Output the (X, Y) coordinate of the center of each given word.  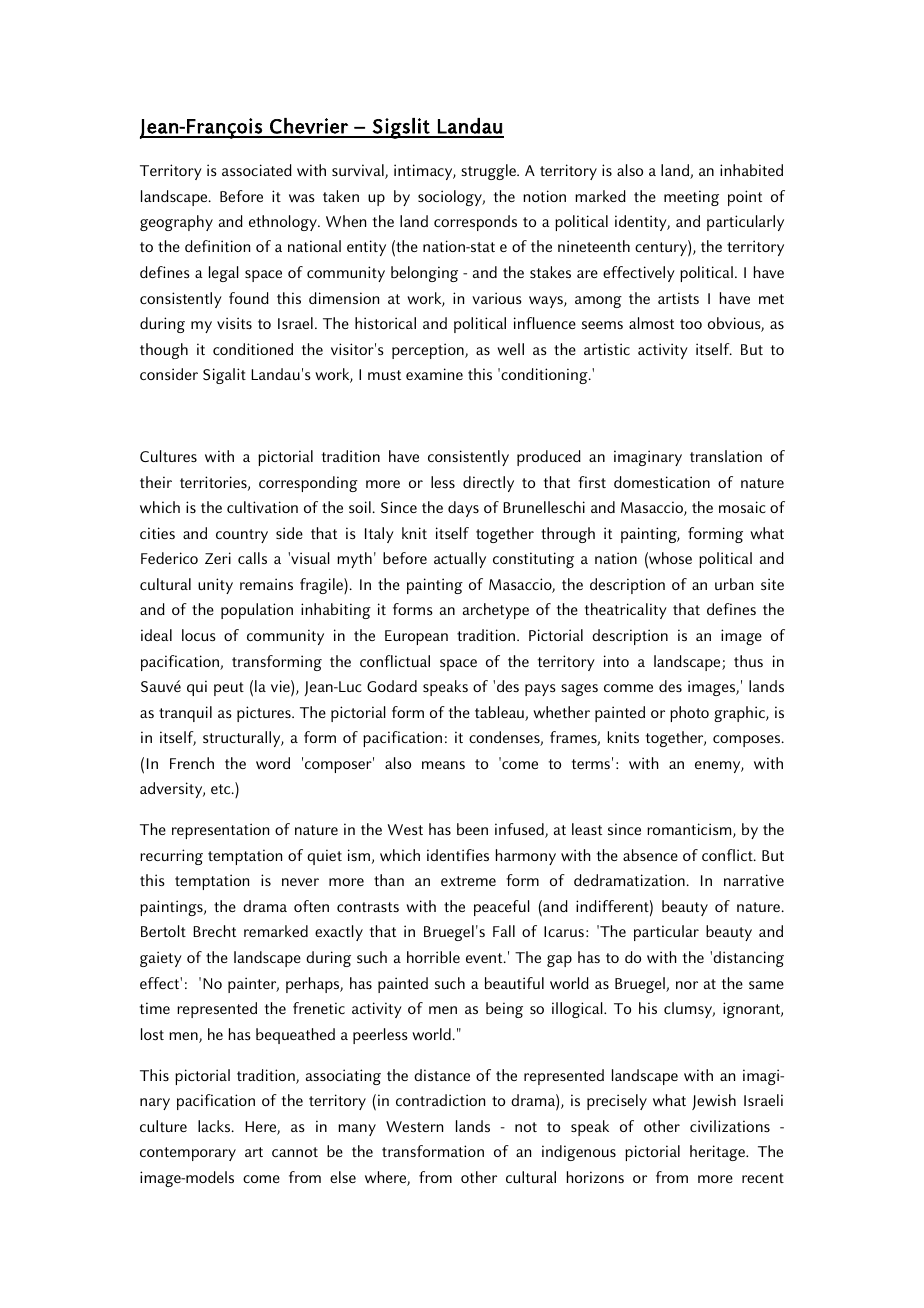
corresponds (475, 223)
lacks (215, 1126)
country (242, 536)
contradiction (440, 1100)
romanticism (690, 830)
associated (257, 170)
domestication (662, 482)
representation (220, 831)
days (463, 509)
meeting (691, 198)
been (472, 829)
